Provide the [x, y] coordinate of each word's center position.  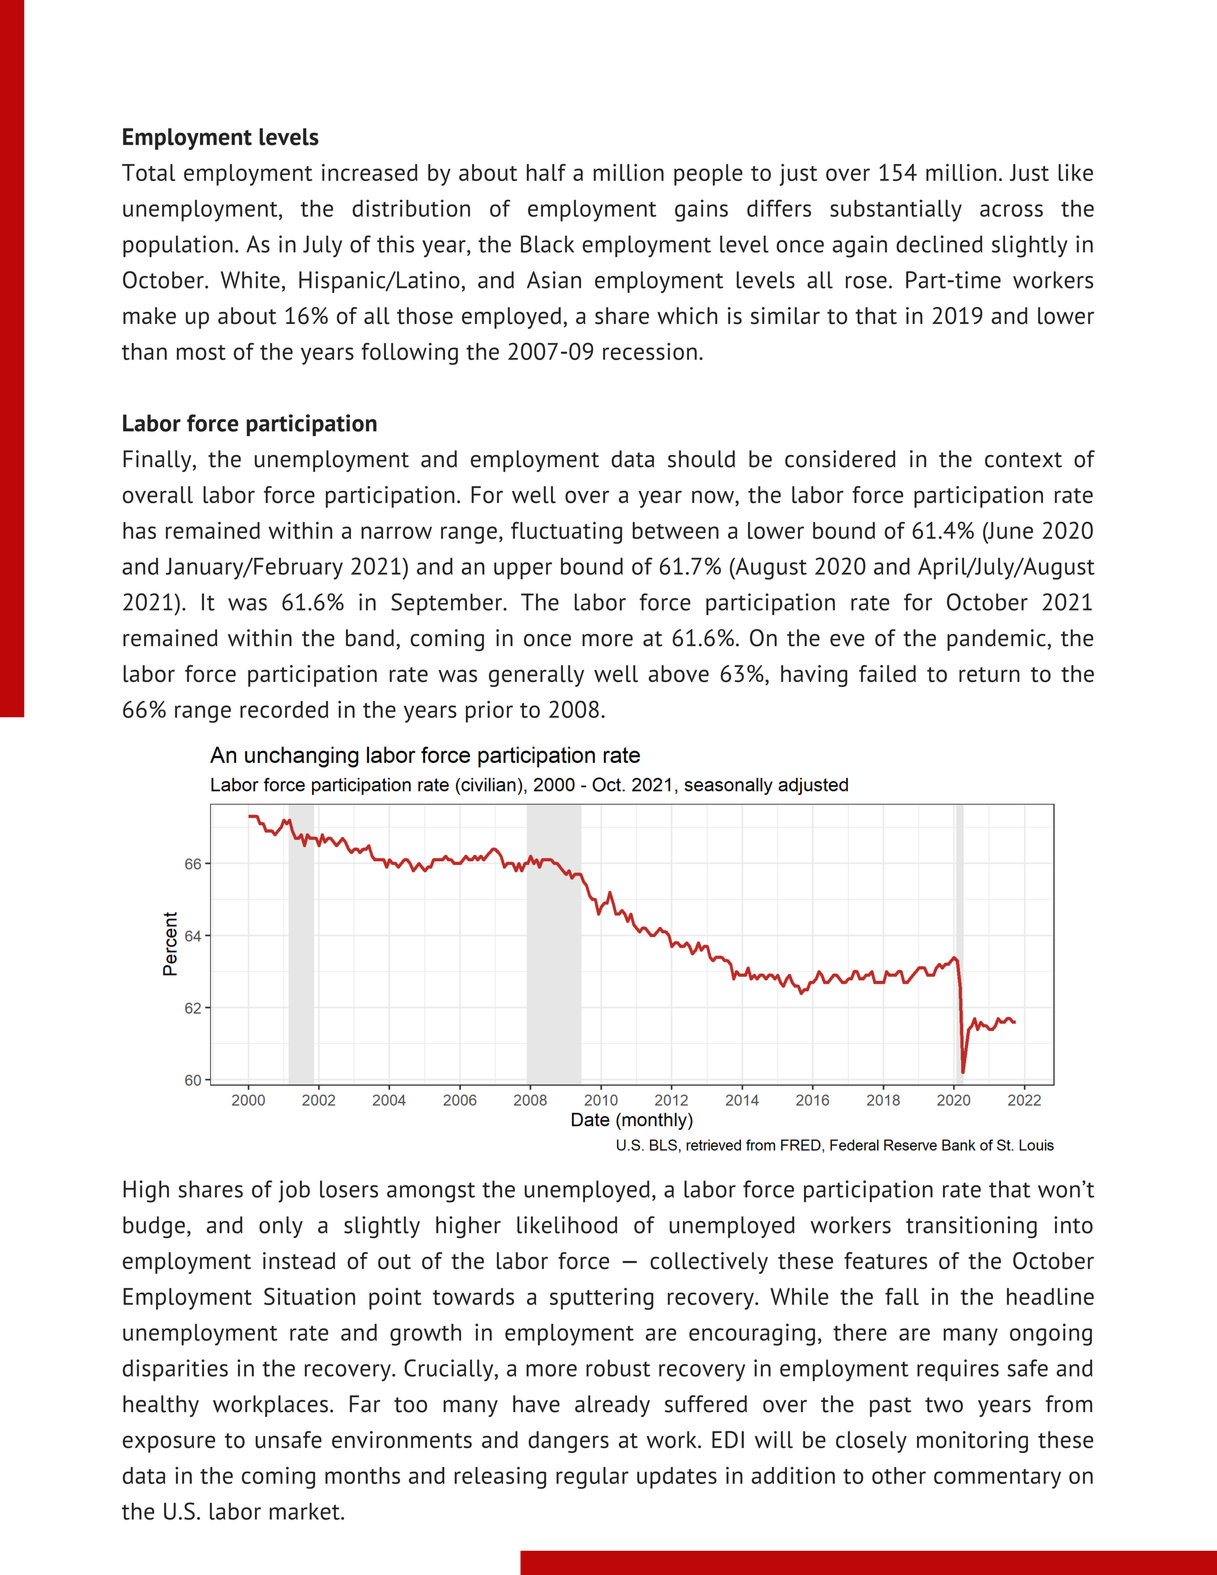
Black [547, 244]
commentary [997, 1479]
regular [592, 1478]
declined [939, 244]
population [178, 246]
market [306, 1511]
